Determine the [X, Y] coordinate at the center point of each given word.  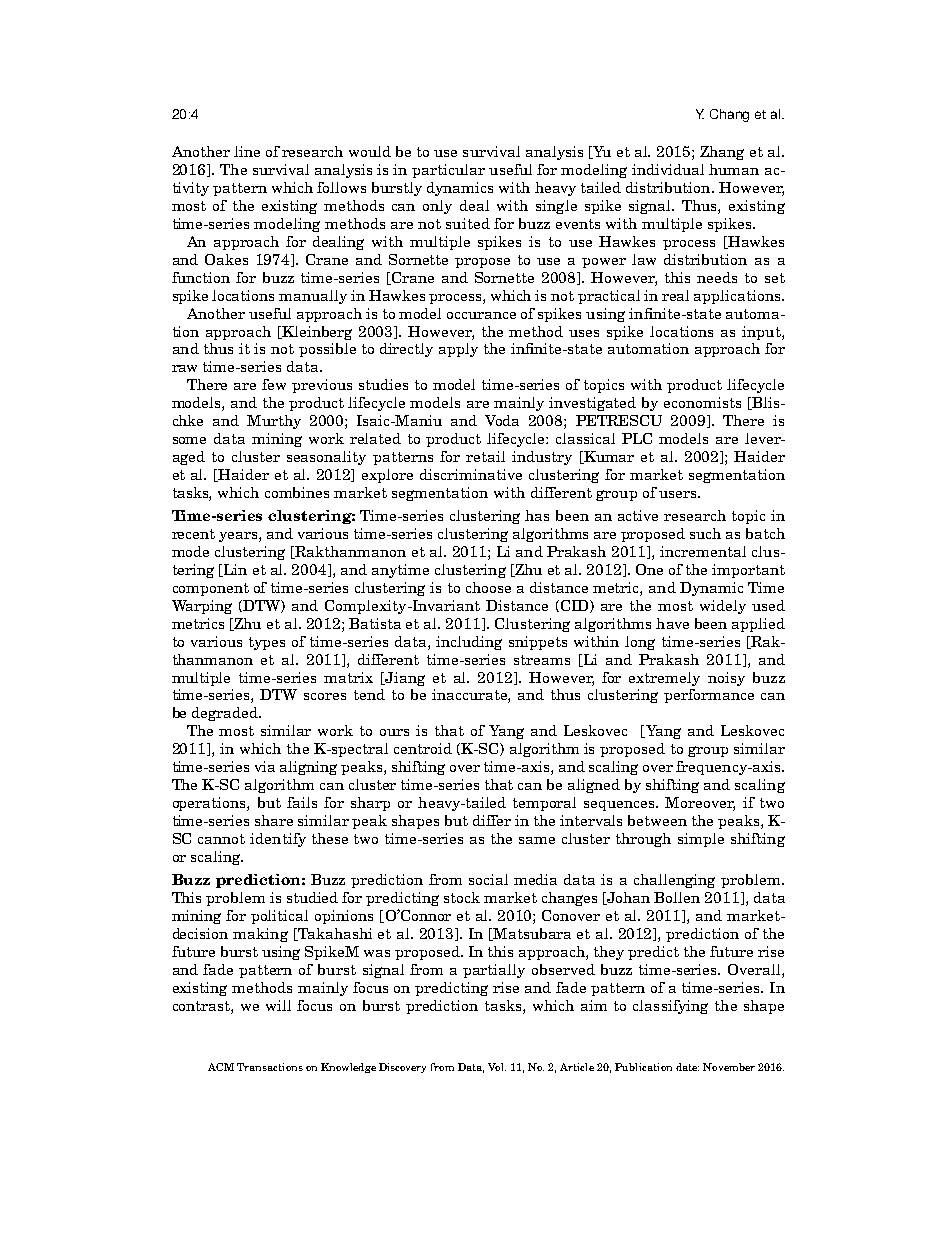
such [705, 533]
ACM [221, 1067]
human [734, 169]
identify [278, 840]
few [274, 384]
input [762, 333]
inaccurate [470, 696]
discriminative [471, 474]
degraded [226, 714]
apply [458, 350]
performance [709, 696]
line [247, 151]
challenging [674, 881]
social [488, 879]
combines [297, 492]
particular [448, 171]
